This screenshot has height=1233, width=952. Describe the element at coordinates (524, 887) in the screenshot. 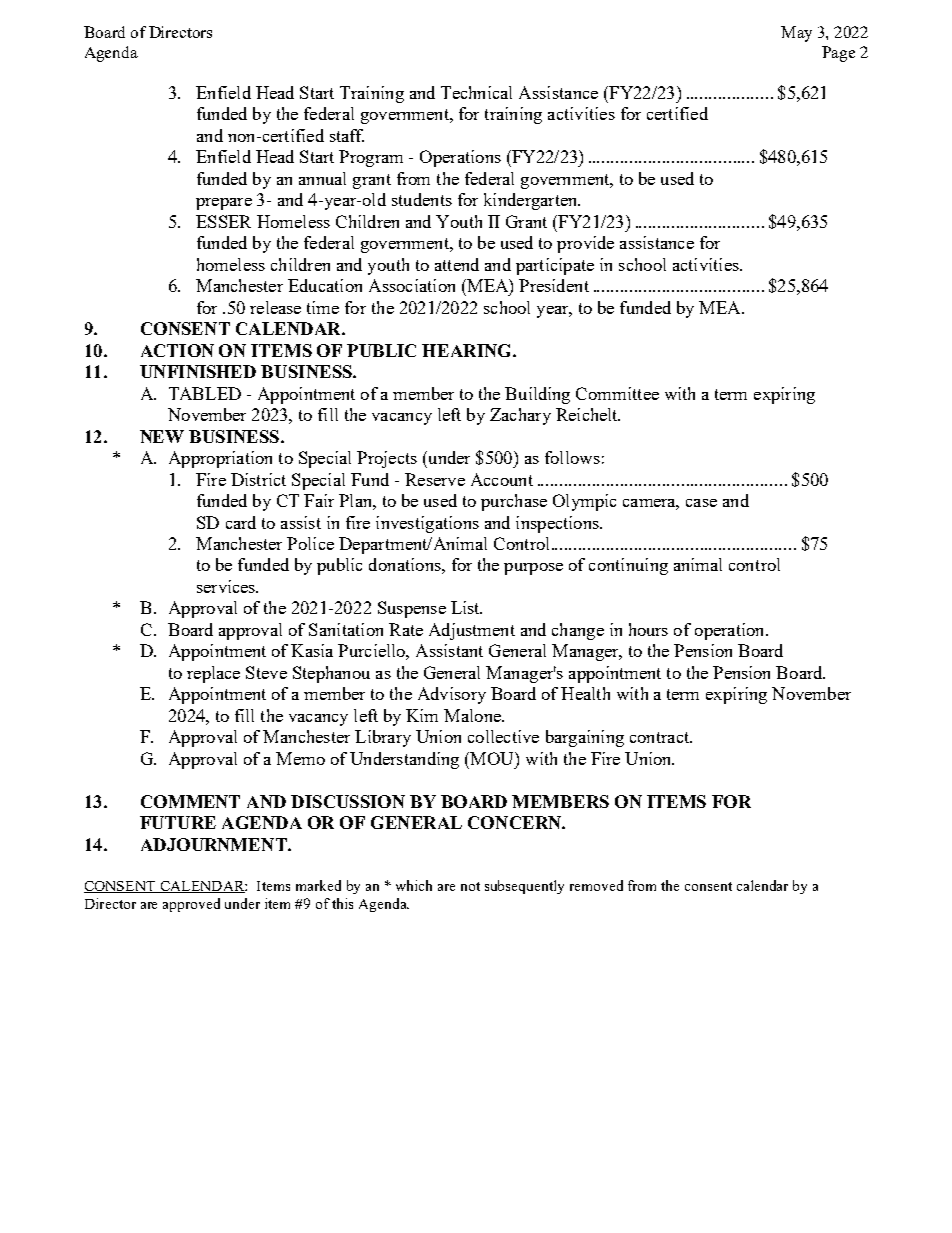

I see `subsequently` at that location.
